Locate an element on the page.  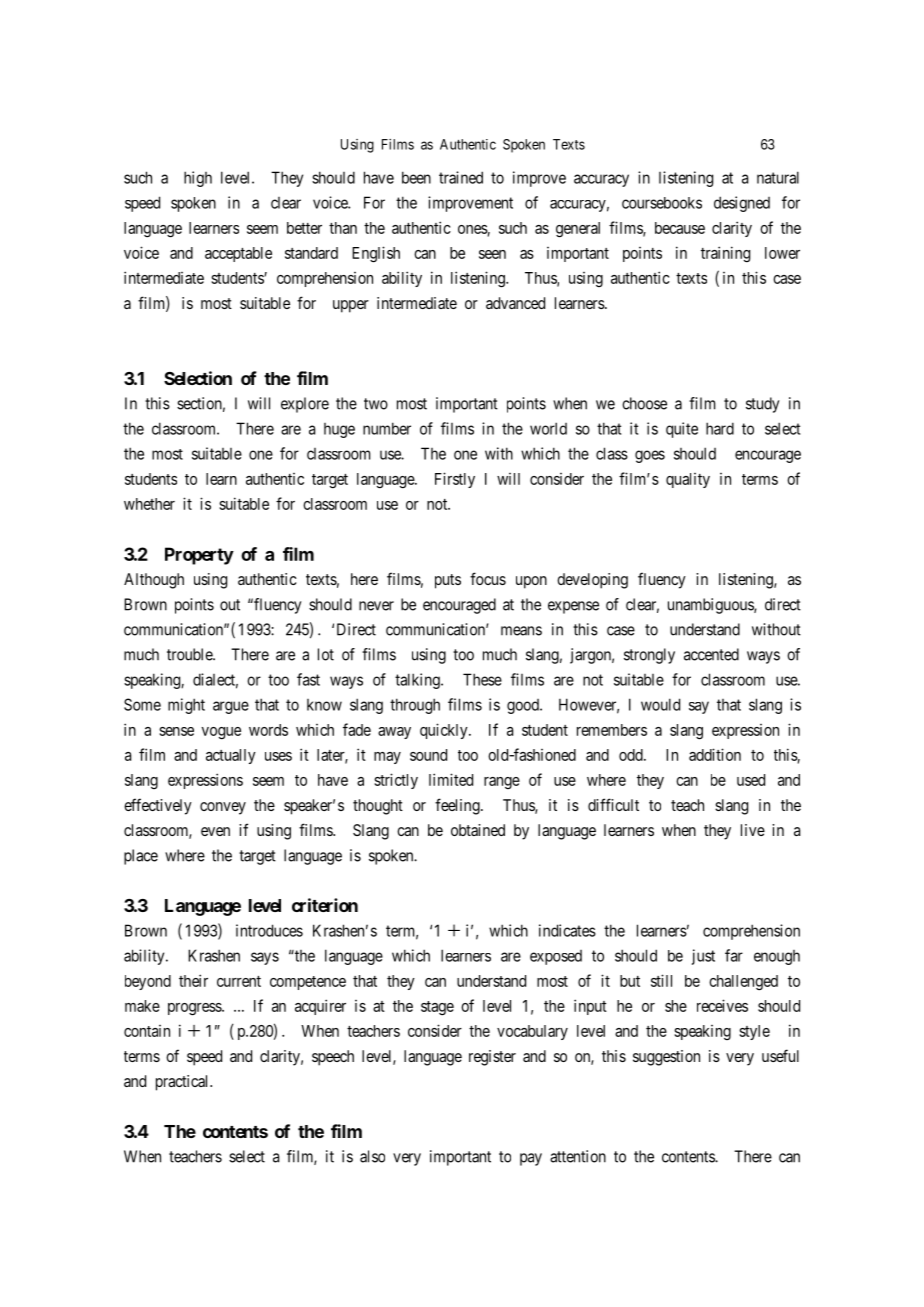
designed is located at coordinates (742, 204).
